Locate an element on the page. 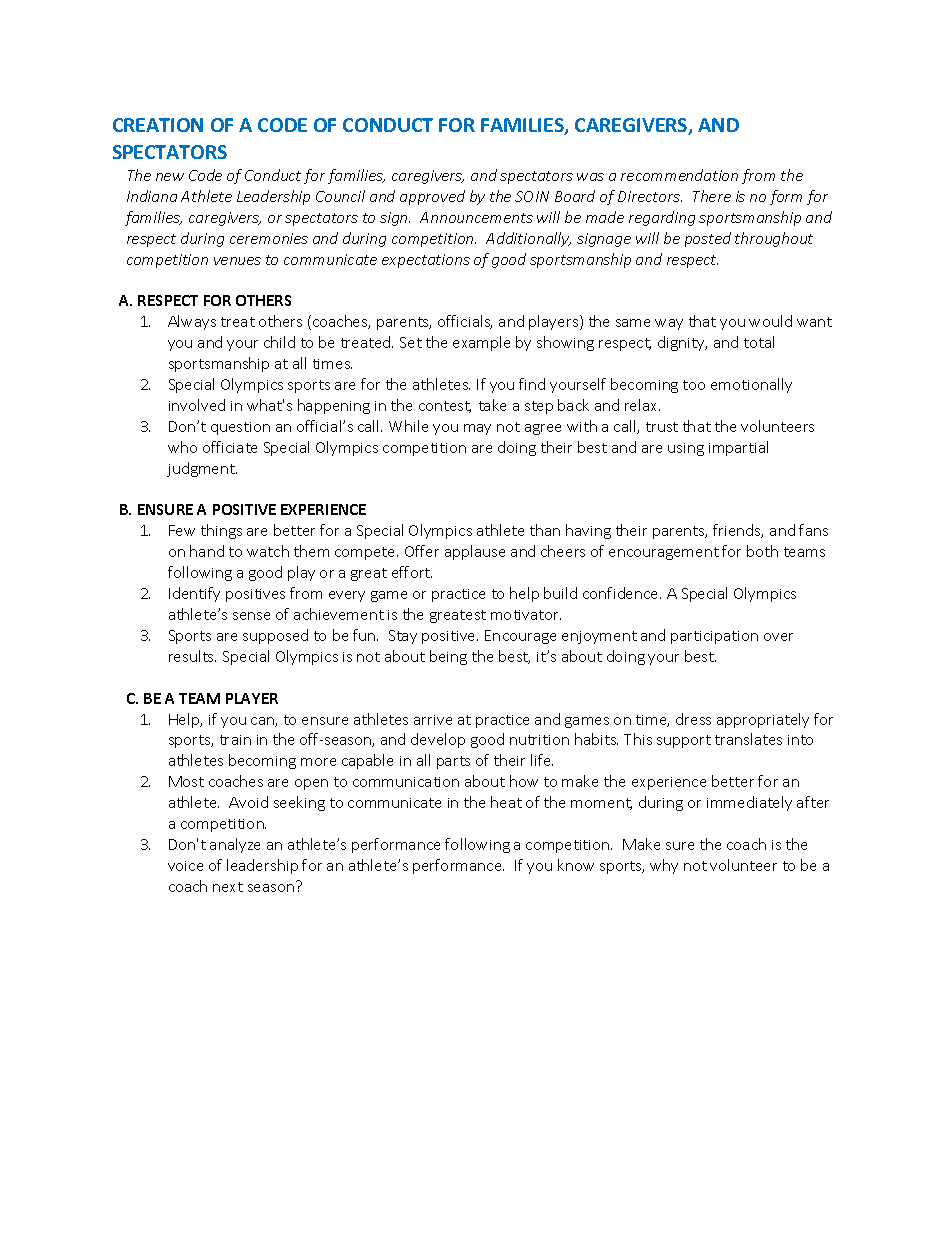  recommendation is located at coordinates (679, 175).
